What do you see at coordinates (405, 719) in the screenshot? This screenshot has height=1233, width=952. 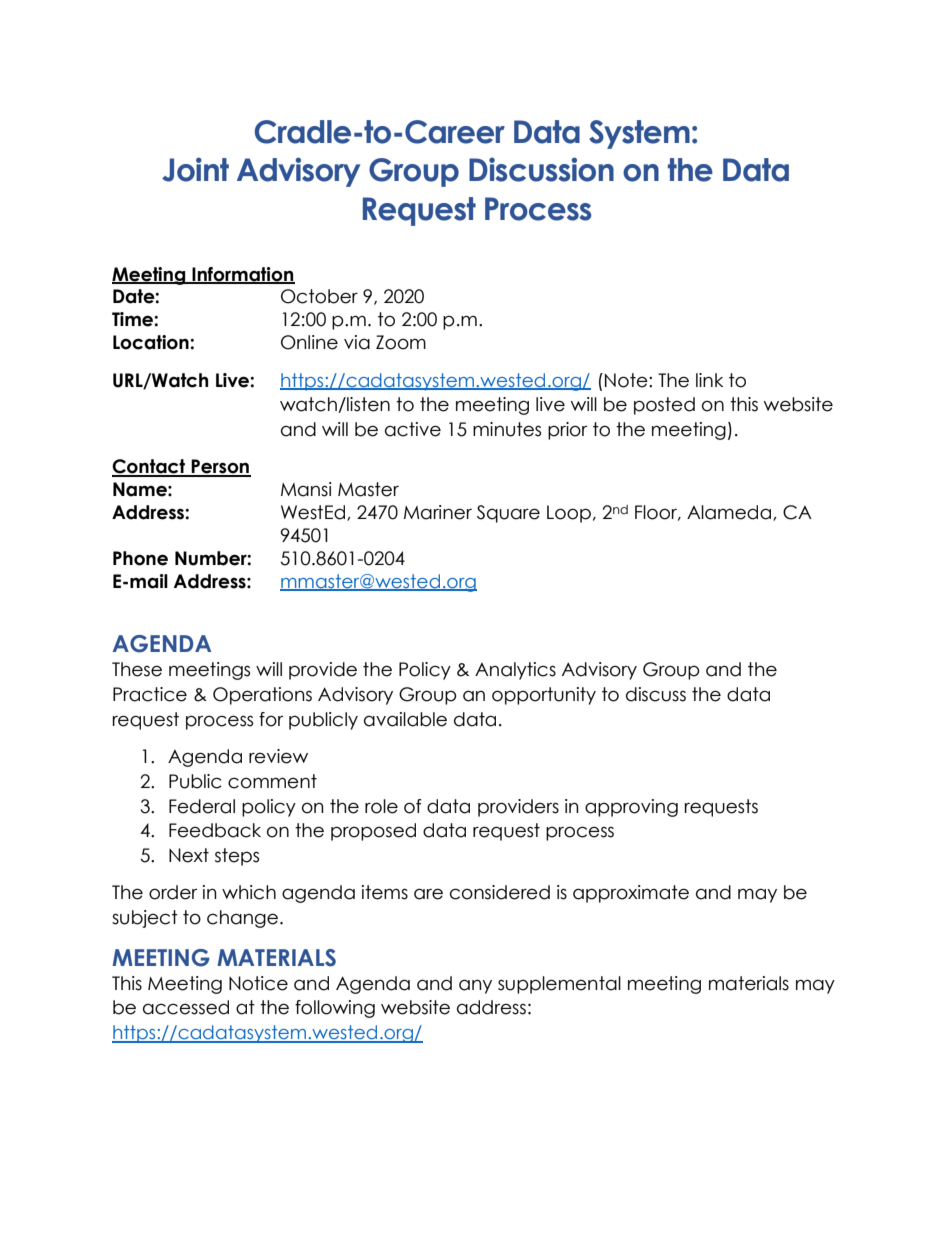 I see `available` at bounding box center [405, 719].
